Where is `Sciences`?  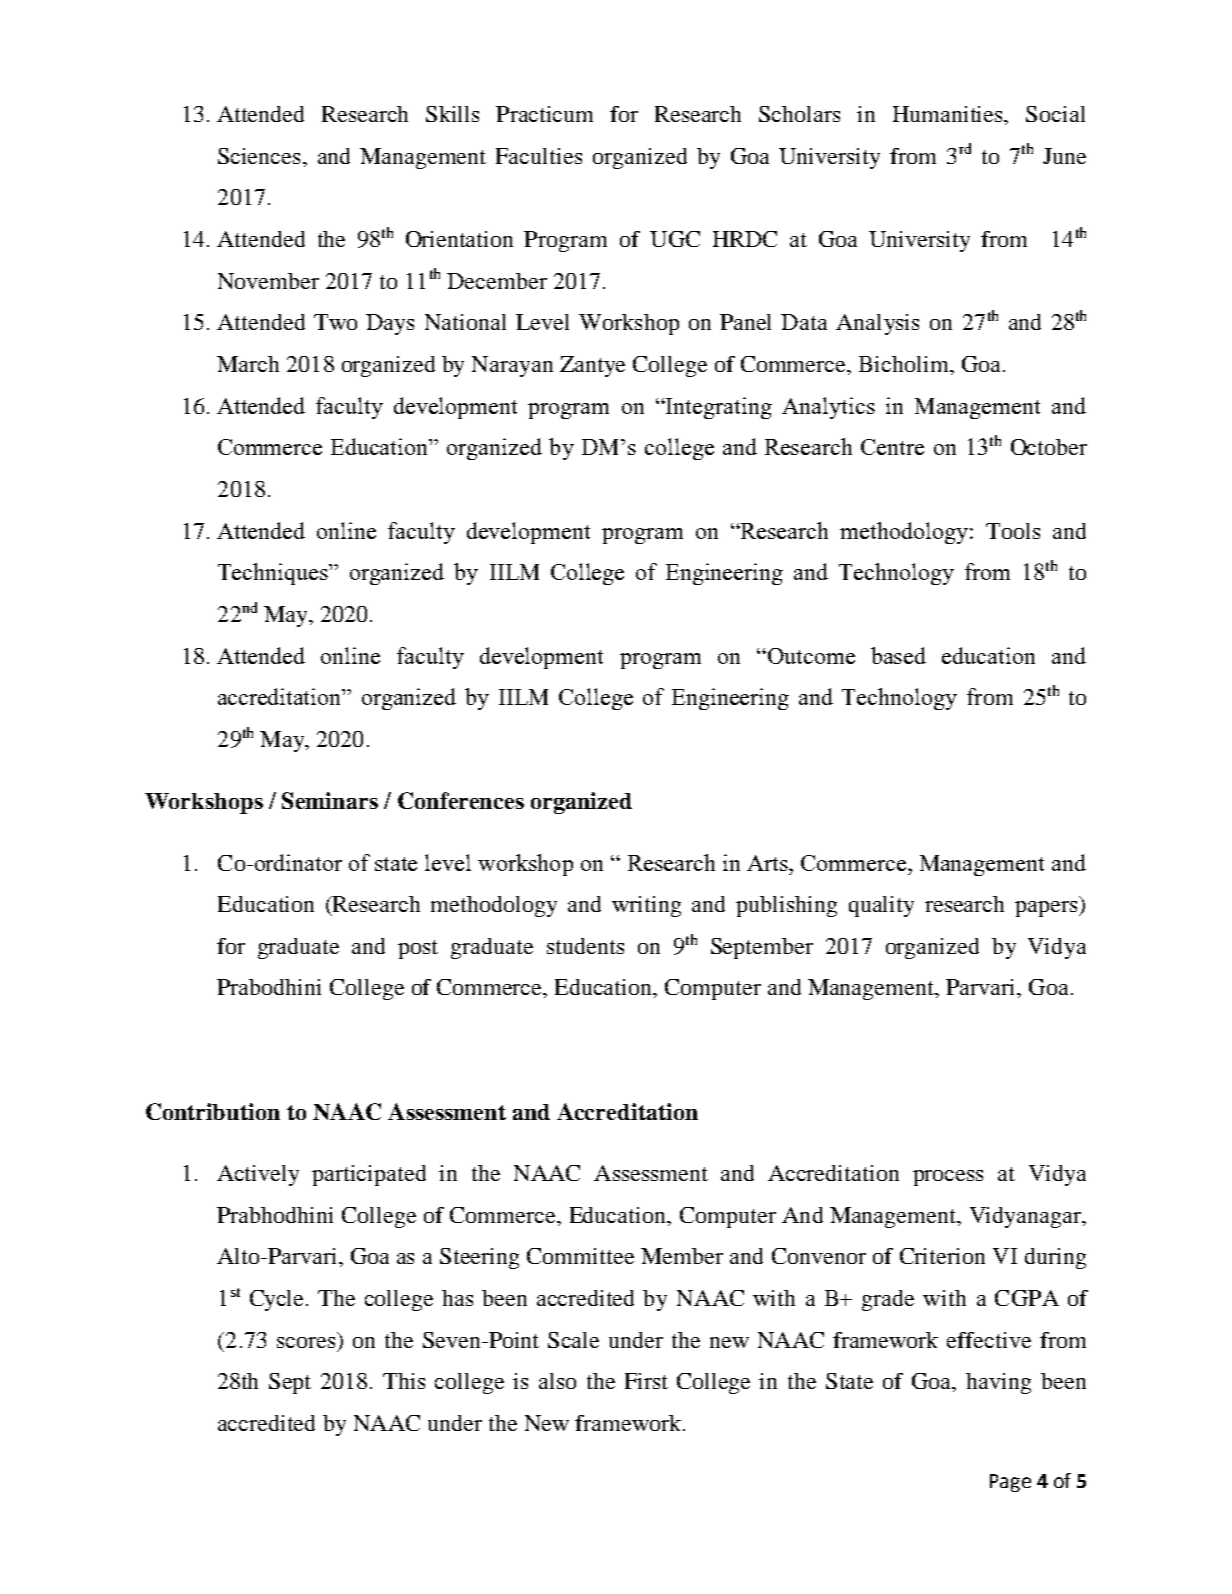
Sciences is located at coordinates (259, 156).
